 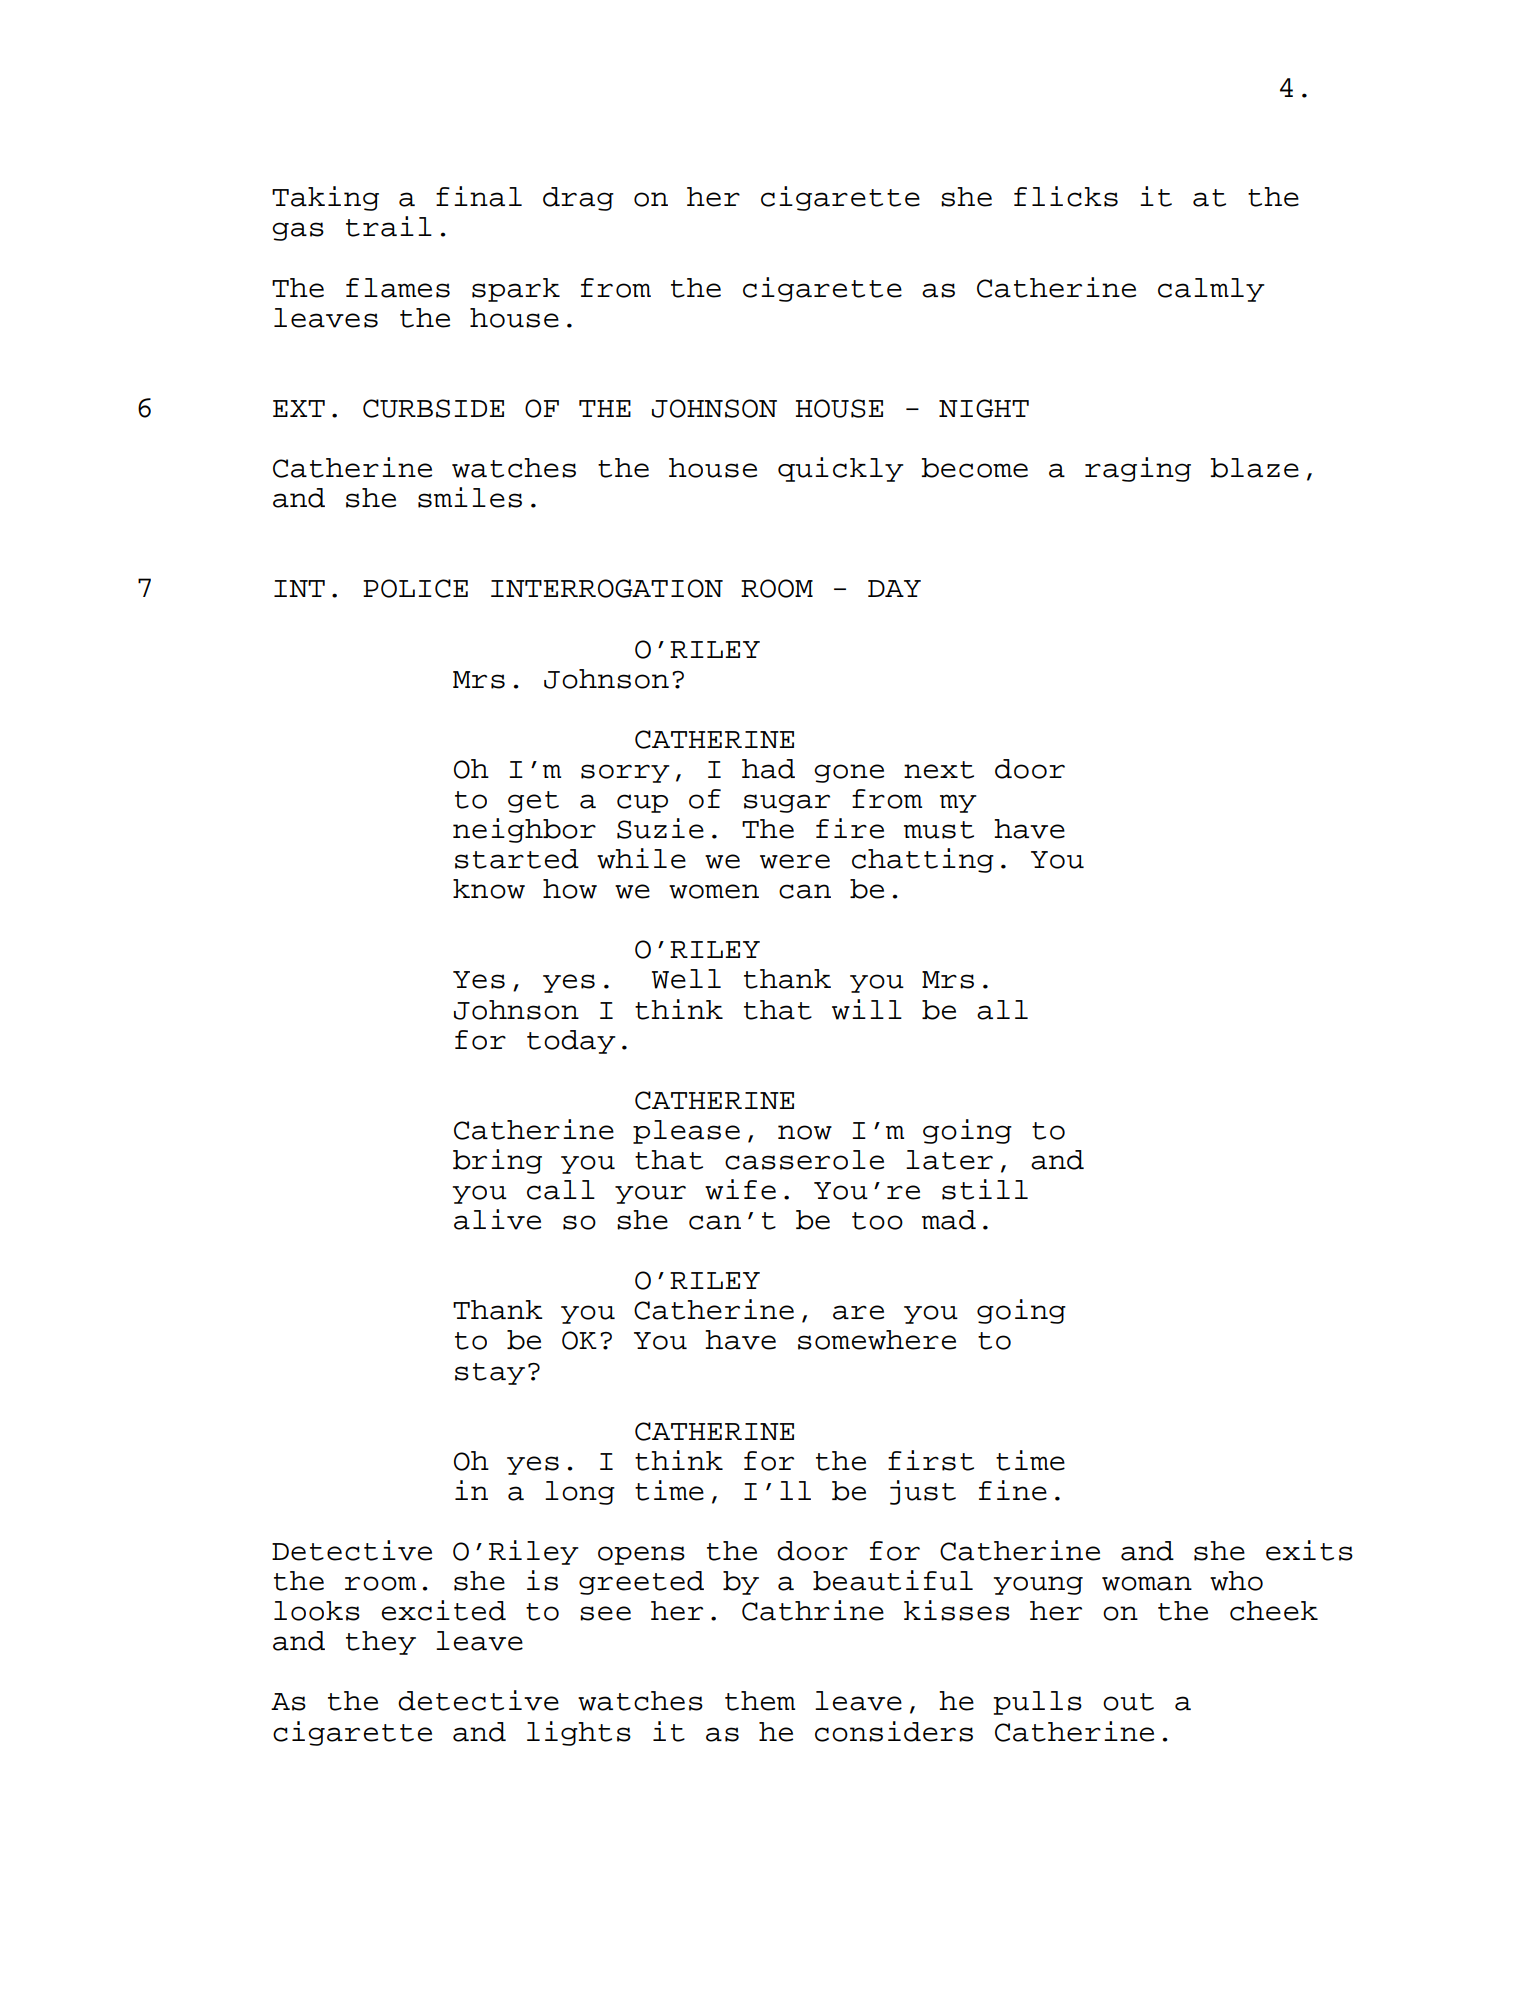 I want to click on get, so click(x=533, y=802).
